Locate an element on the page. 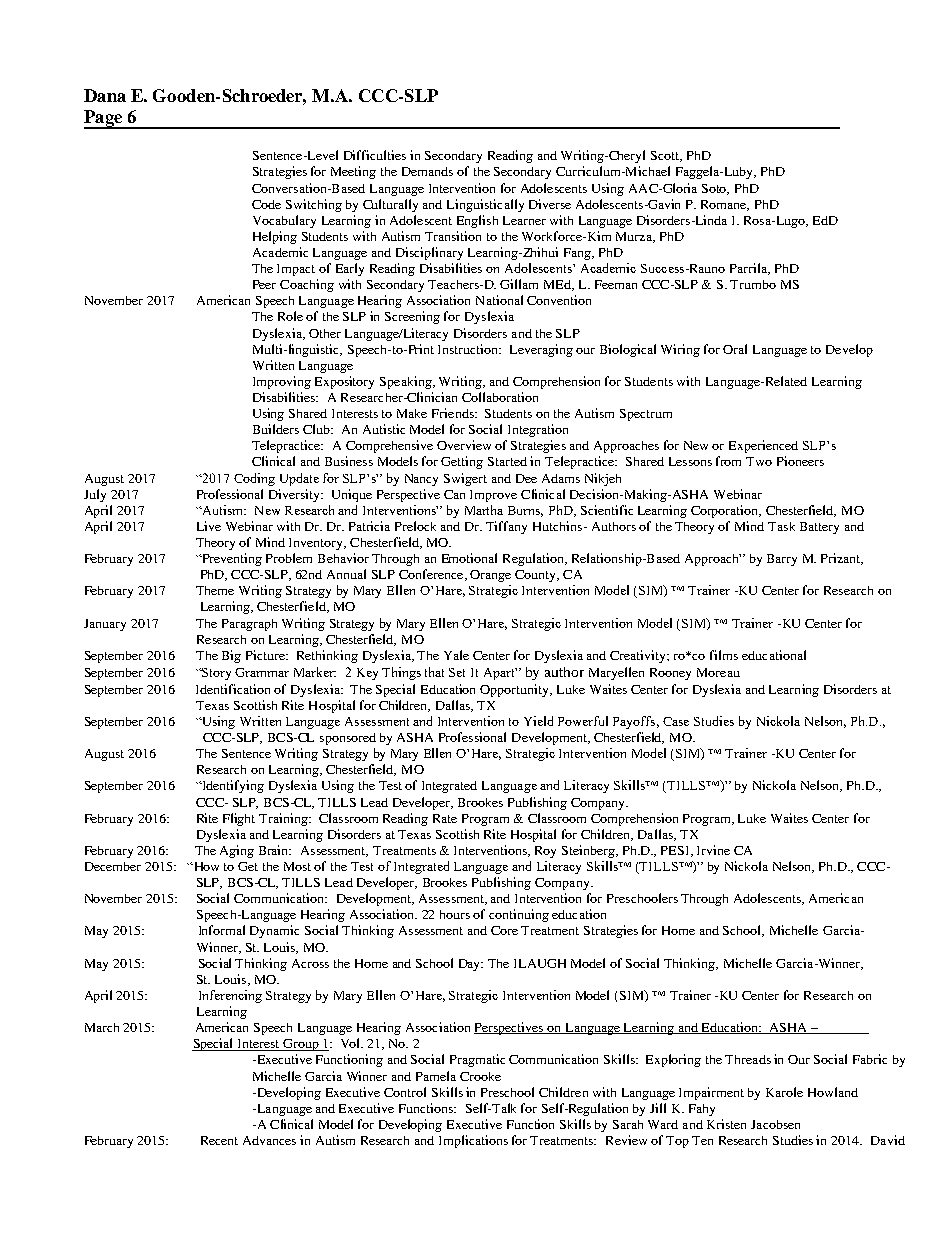 This image has height=1233, width=952. films is located at coordinates (724, 655).
